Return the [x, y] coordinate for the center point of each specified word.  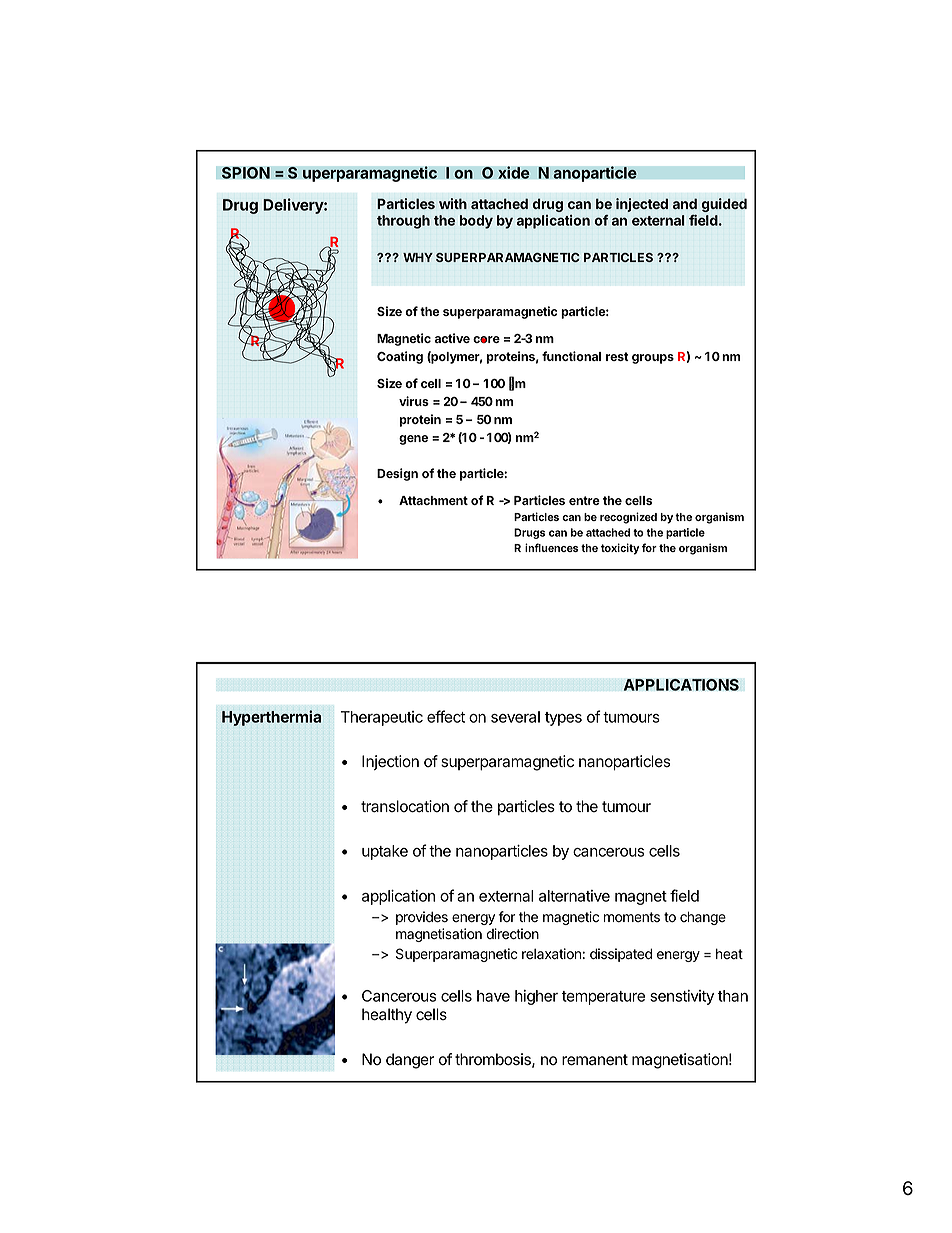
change [703, 918]
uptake [385, 852]
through [403, 222]
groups [653, 359]
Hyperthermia [271, 718]
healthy [387, 1016]
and [685, 203]
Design [397, 474]
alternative [574, 896]
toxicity [620, 549]
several [515, 717]
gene [413, 440]
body [476, 222]
